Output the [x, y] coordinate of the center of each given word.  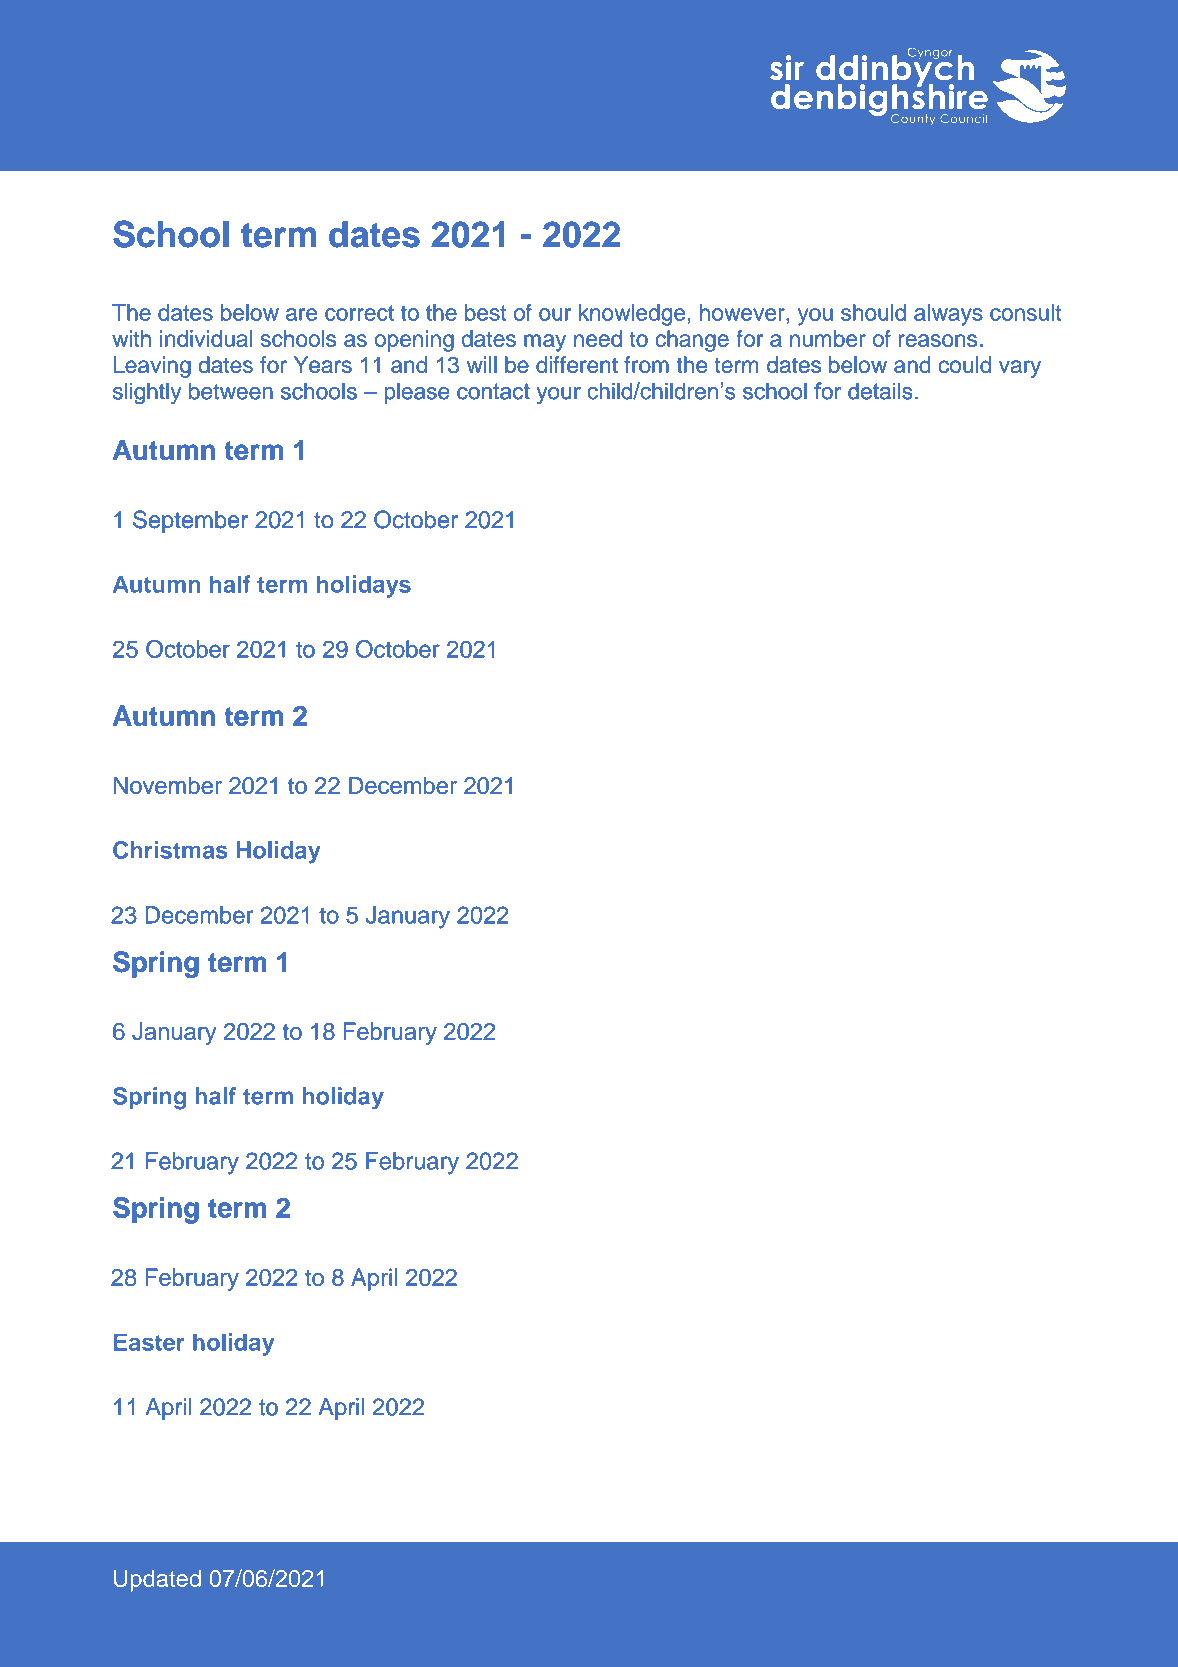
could [964, 364]
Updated [157, 1581]
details [880, 391]
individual [206, 338]
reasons [938, 340]
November [168, 785]
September [190, 521]
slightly [147, 393]
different [577, 364]
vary [1020, 369]
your [559, 395]
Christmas [170, 850]
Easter [149, 1342]
